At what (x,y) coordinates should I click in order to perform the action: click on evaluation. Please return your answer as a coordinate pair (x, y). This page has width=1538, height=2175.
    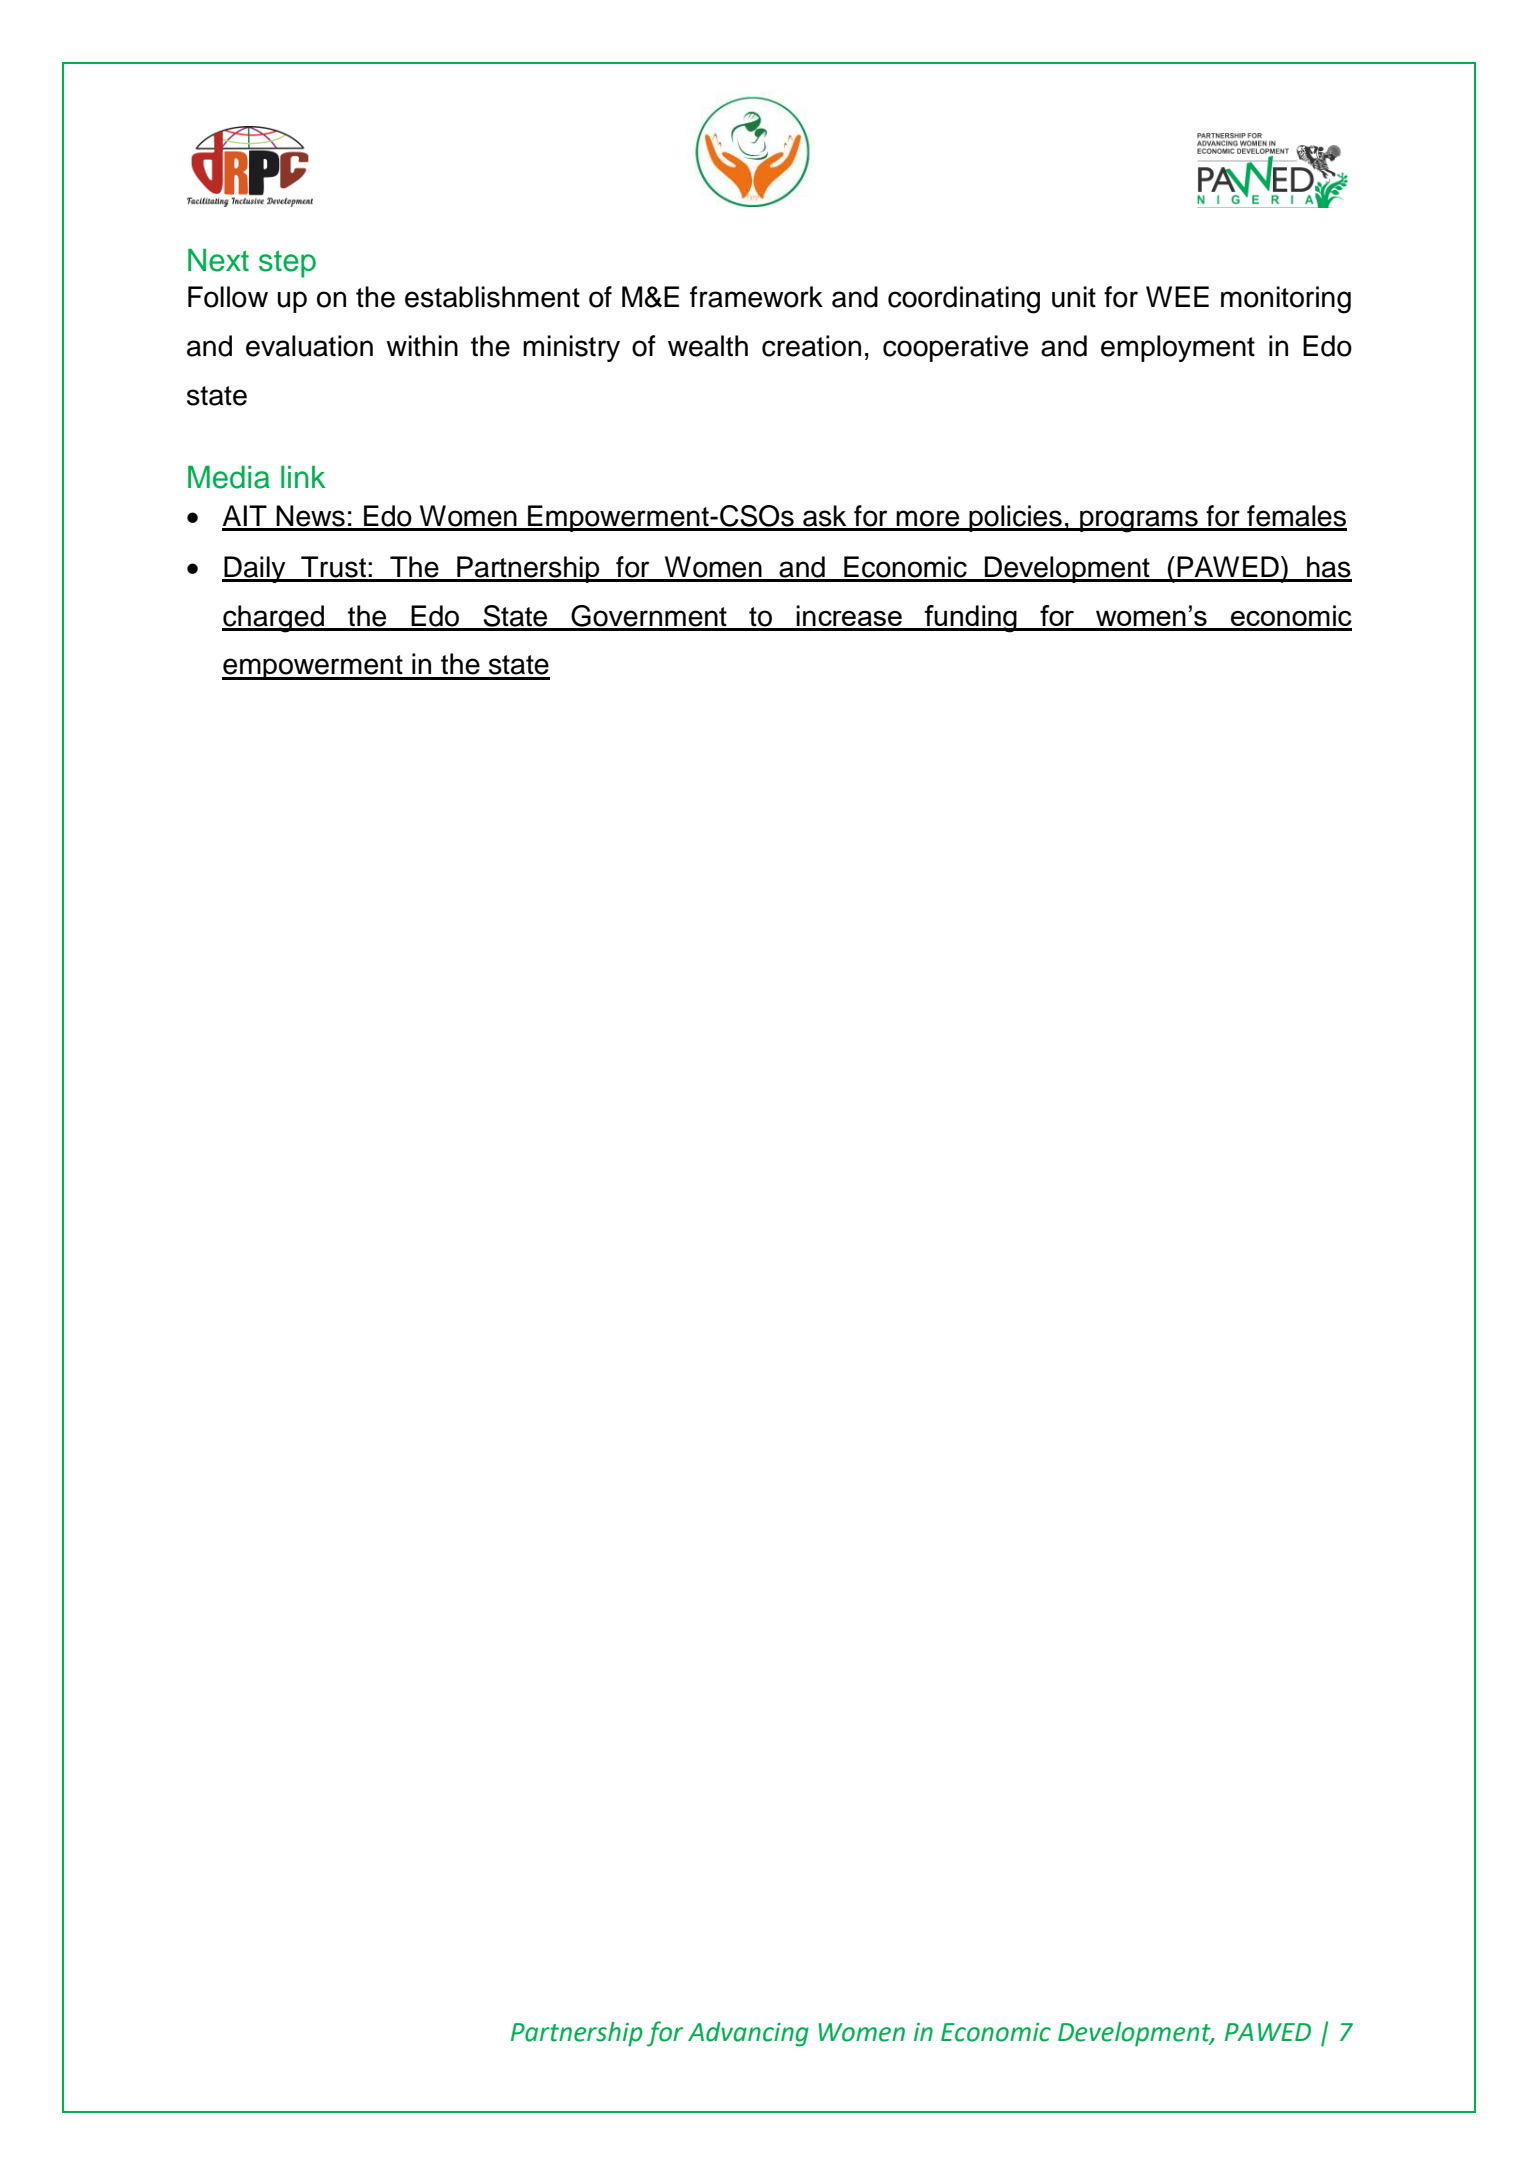
    Looking at the image, I should click on (309, 346).
